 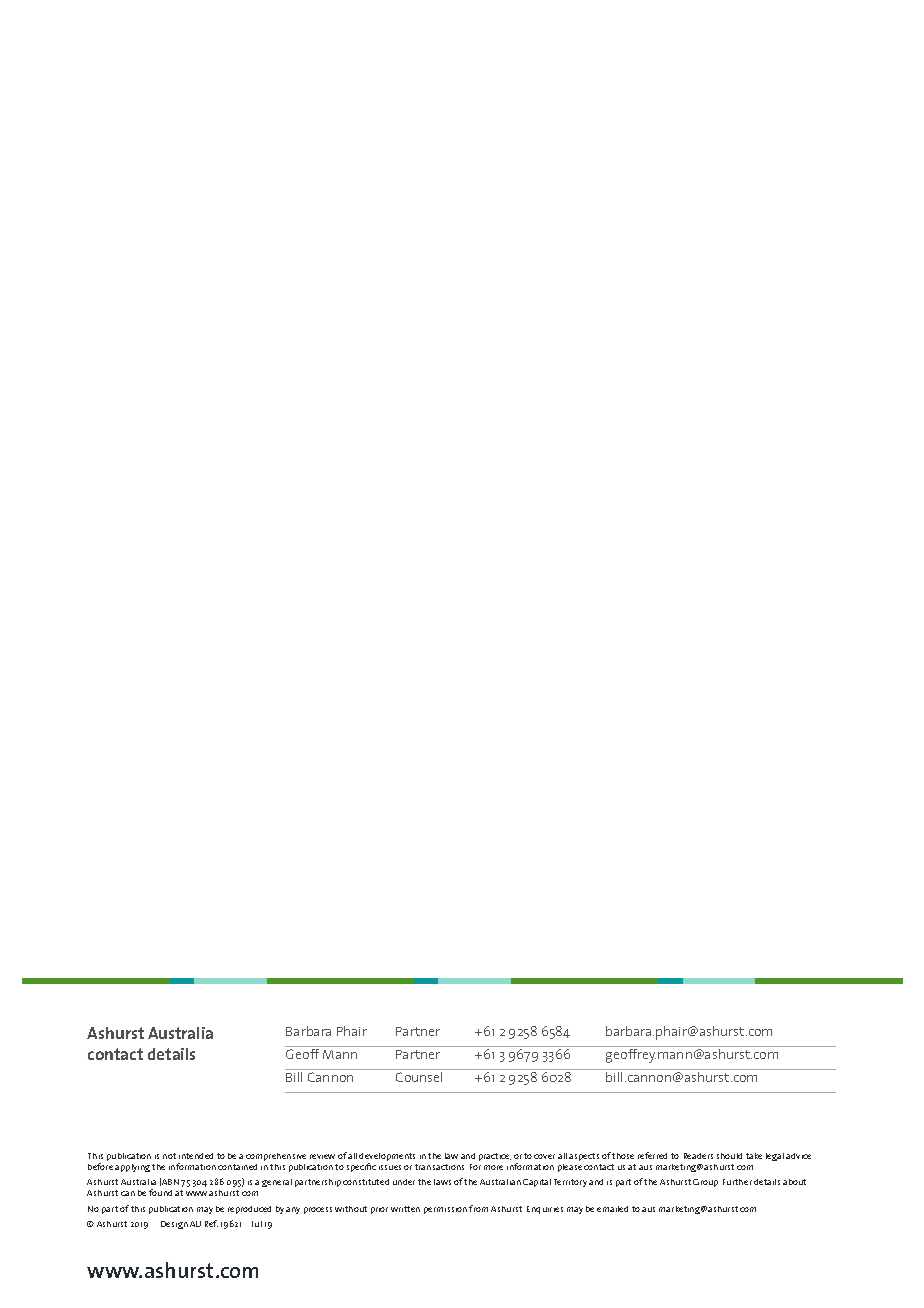 What do you see at coordinates (652, 1155) in the page?
I see `referred` at bounding box center [652, 1155].
